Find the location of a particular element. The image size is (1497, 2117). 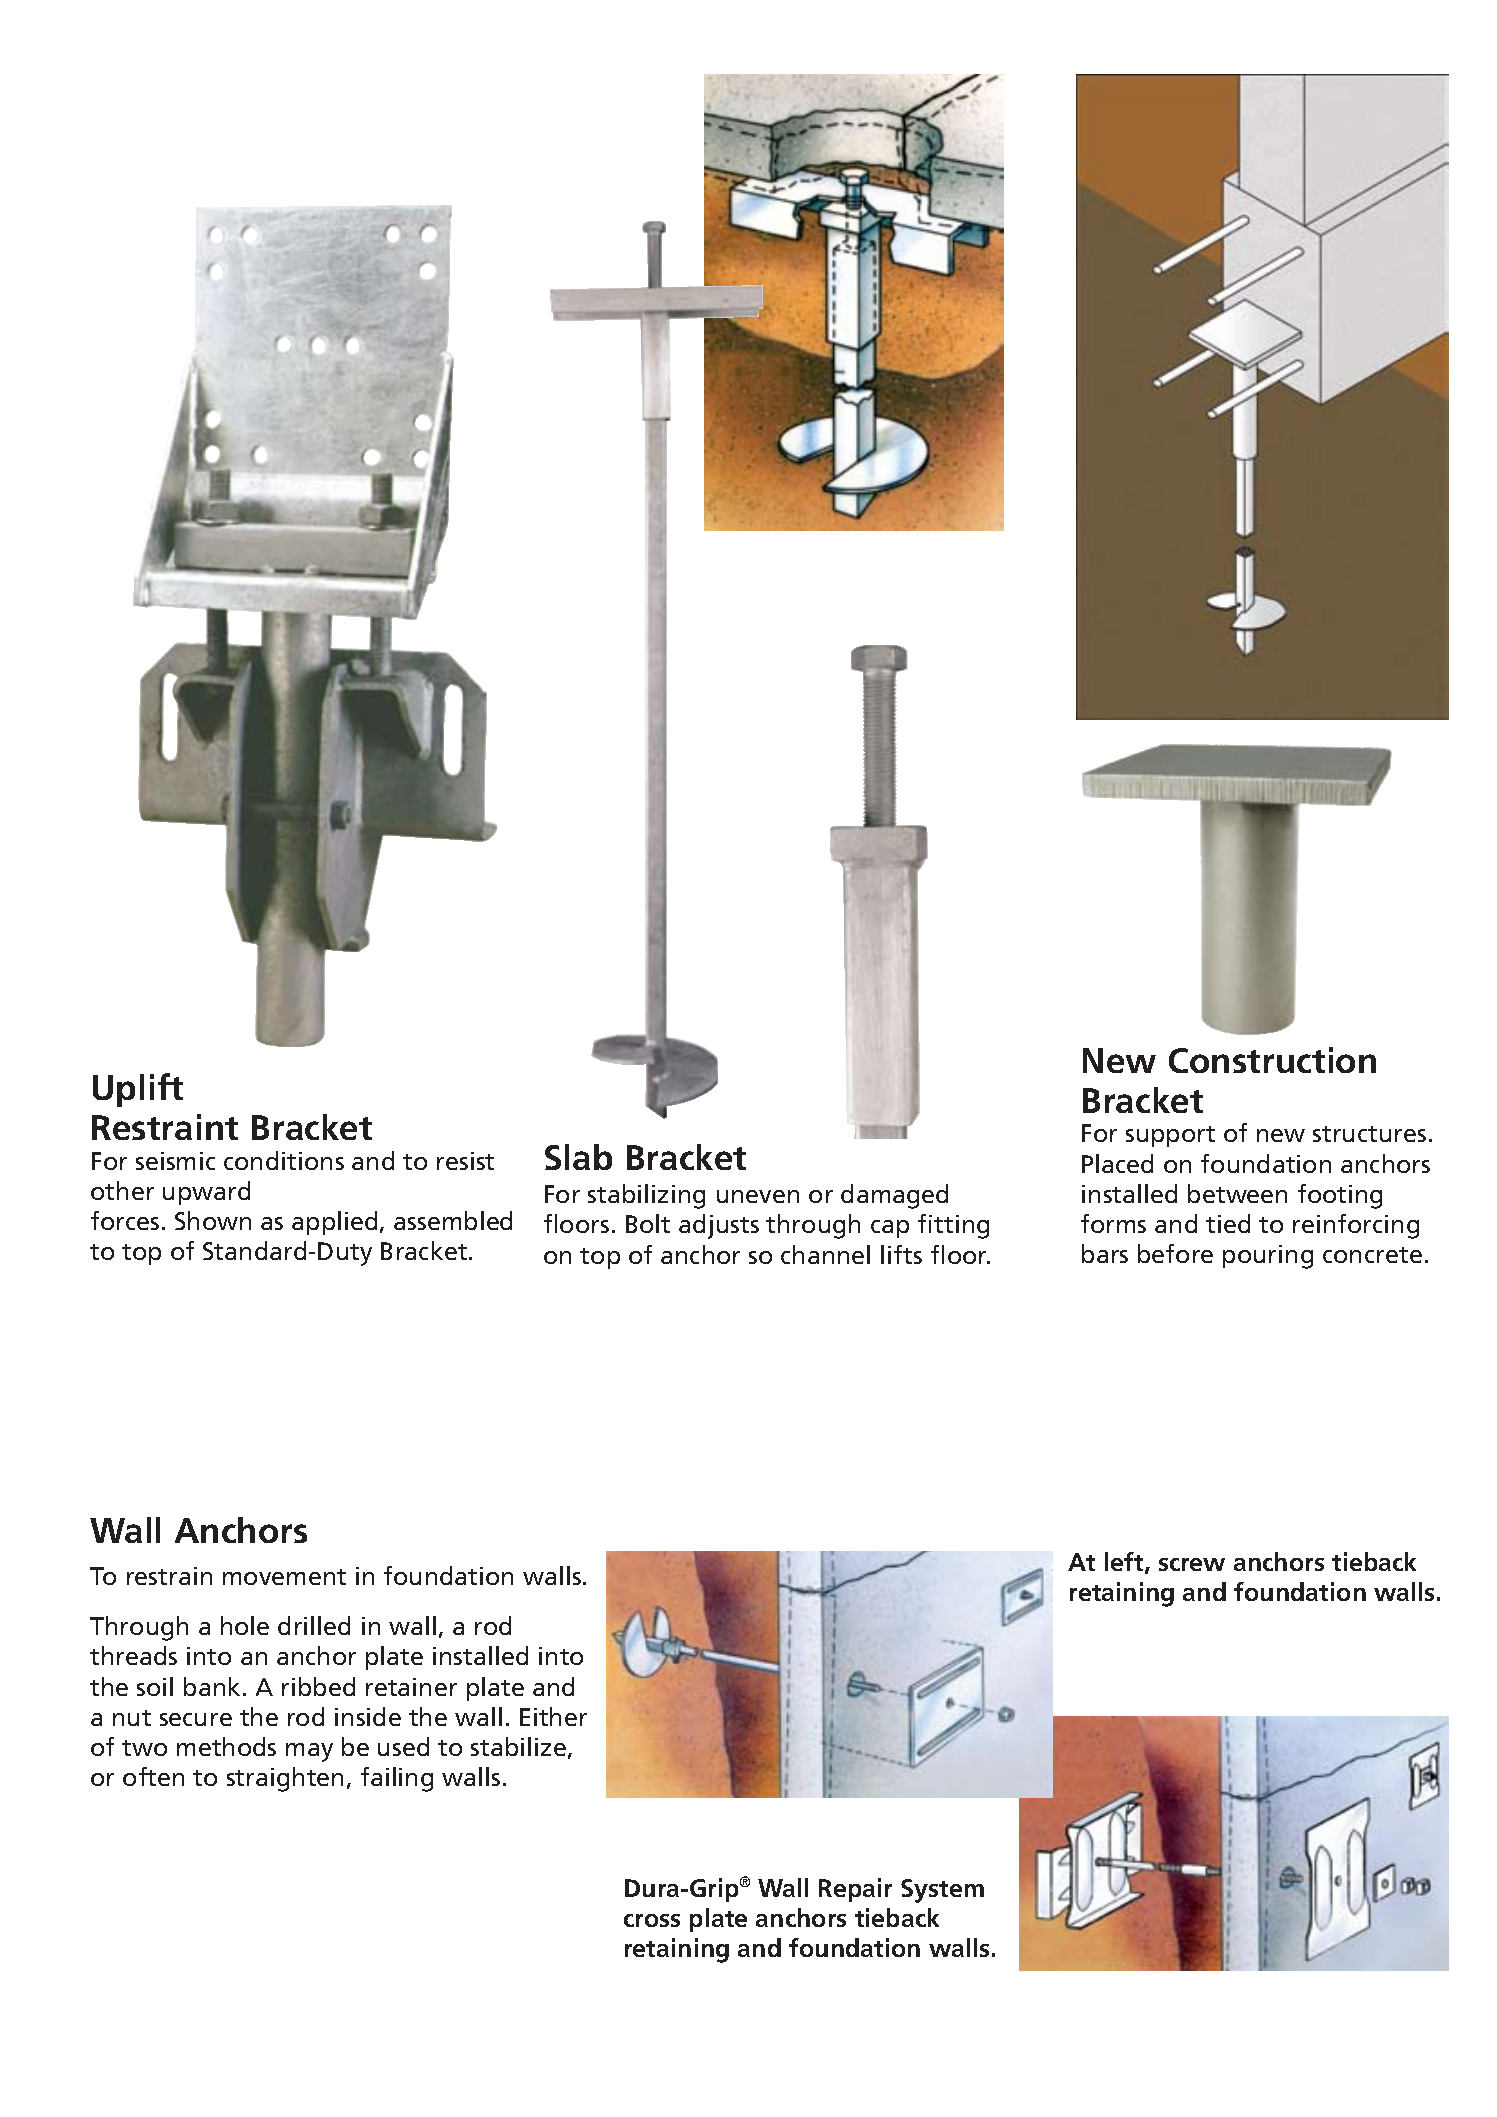

movement is located at coordinates (284, 1577).
